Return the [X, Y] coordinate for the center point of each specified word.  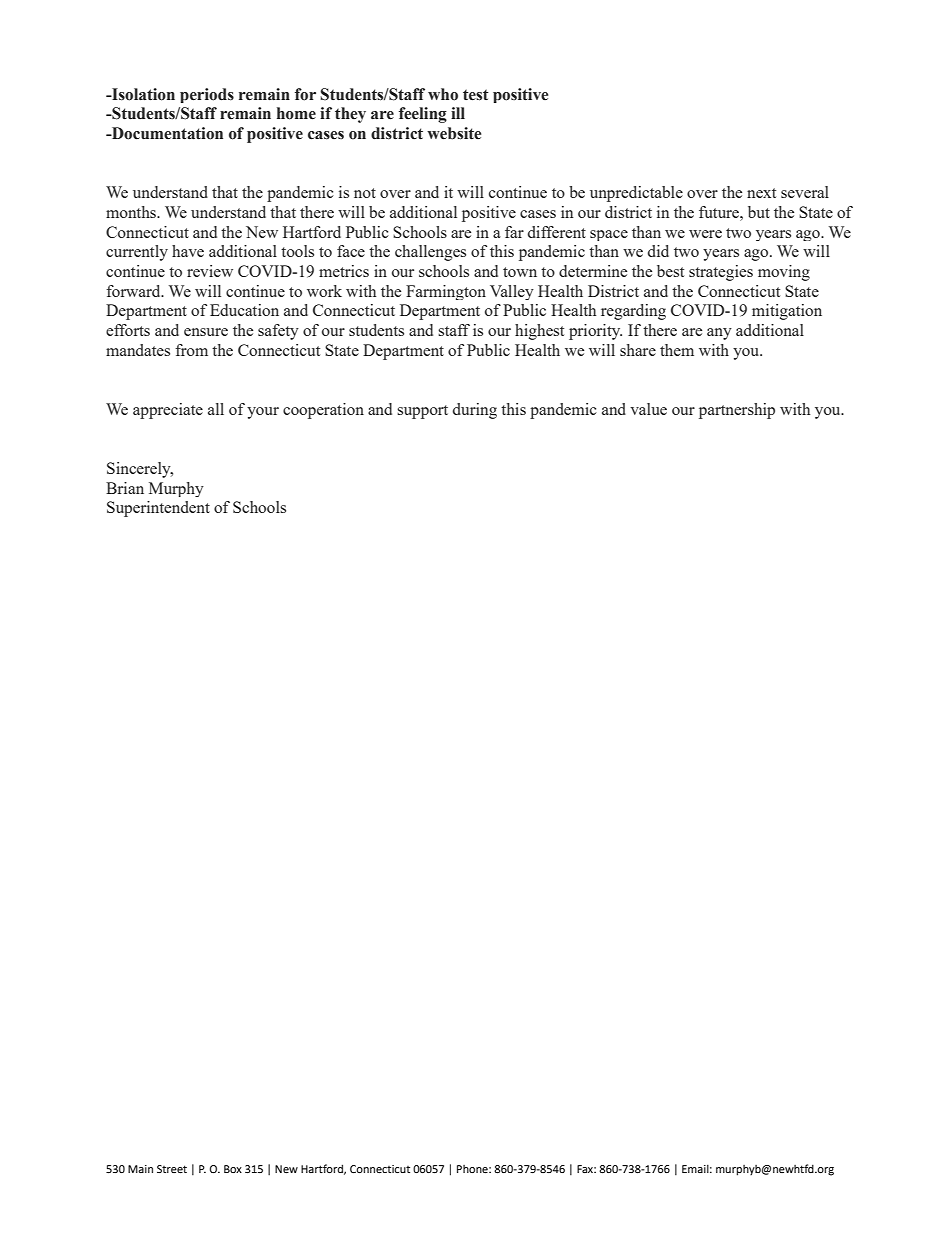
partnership [737, 411]
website [454, 133]
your [263, 413]
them [677, 350]
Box [233, 1169]
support [422, 412]
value [648, 409]
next [761, 193]
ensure [206, 332]
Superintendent [158, 509]
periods [207, 95]
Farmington [446, 292]
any [719, 334]
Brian [125, 488]
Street [172, 1169]
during [475, 411]
